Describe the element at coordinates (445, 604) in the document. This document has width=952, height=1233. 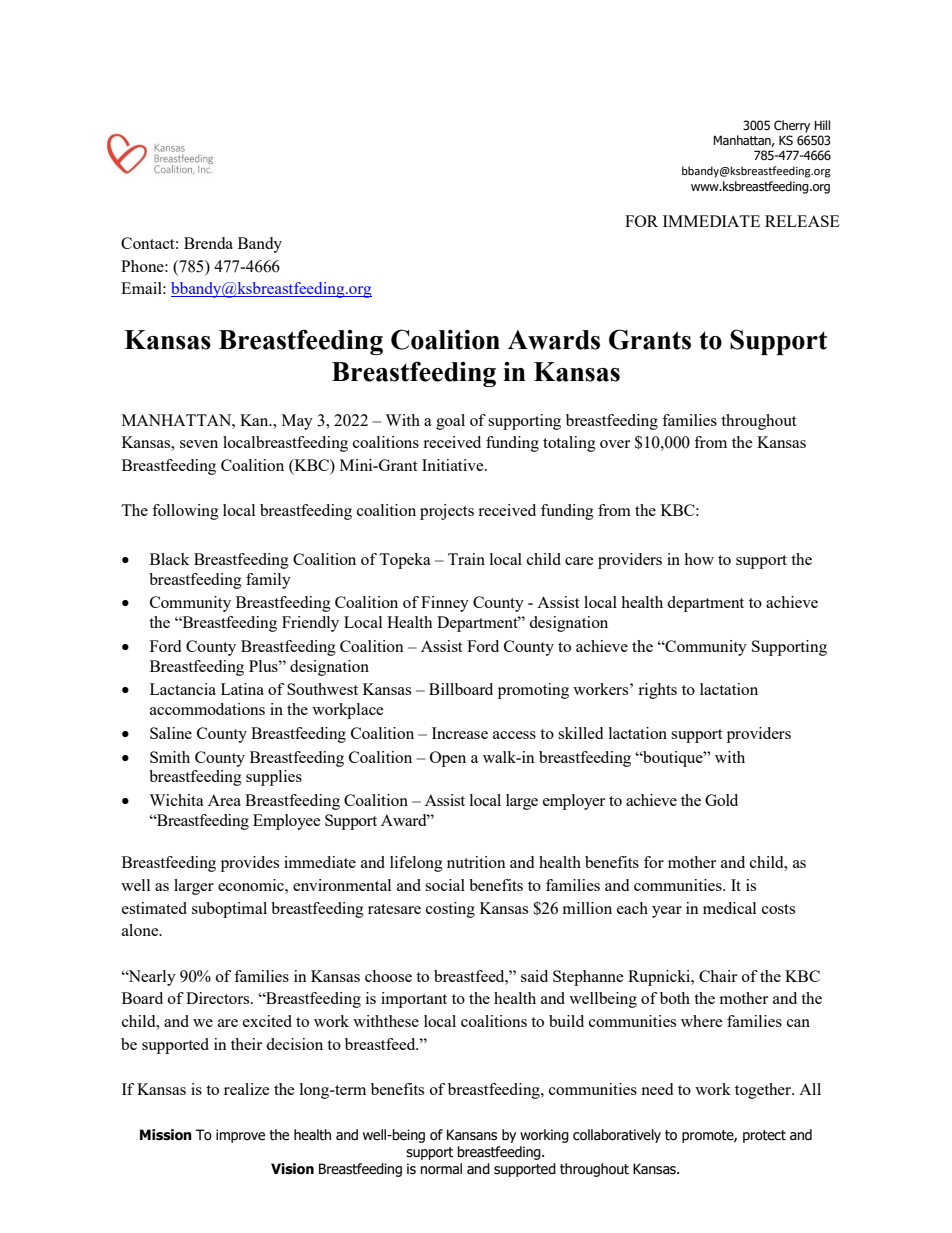
I see `Finney` at that location.
